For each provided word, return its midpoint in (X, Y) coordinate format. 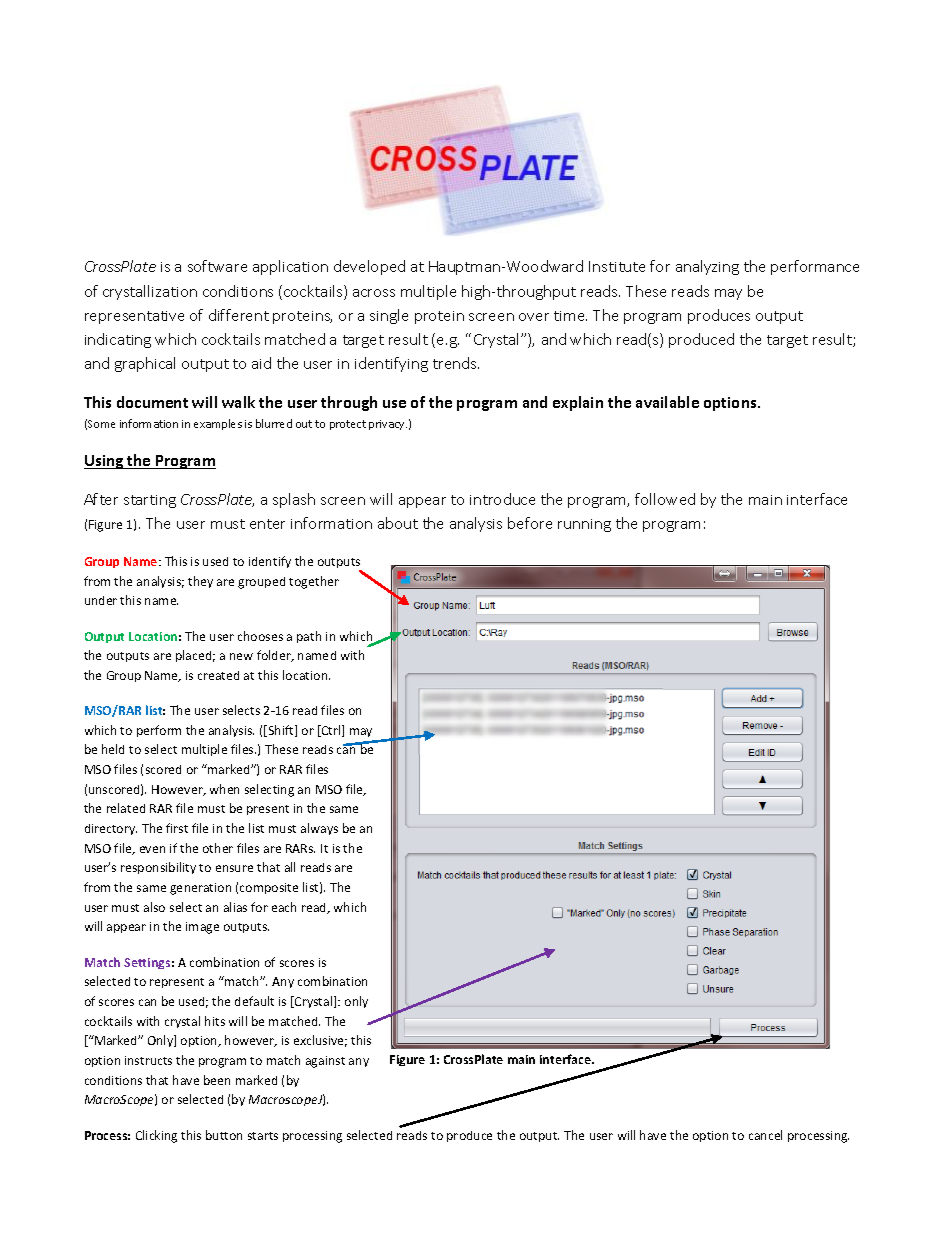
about (398, 523)
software (217, 266)
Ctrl (331, 731)
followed (665, 499)
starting (150, 501)
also (154, 907)
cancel (765, 1135)
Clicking (156, 1136)
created (218, 675)
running (584, 525)
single (389, 316)
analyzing (707, 267)
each (284, 907)
